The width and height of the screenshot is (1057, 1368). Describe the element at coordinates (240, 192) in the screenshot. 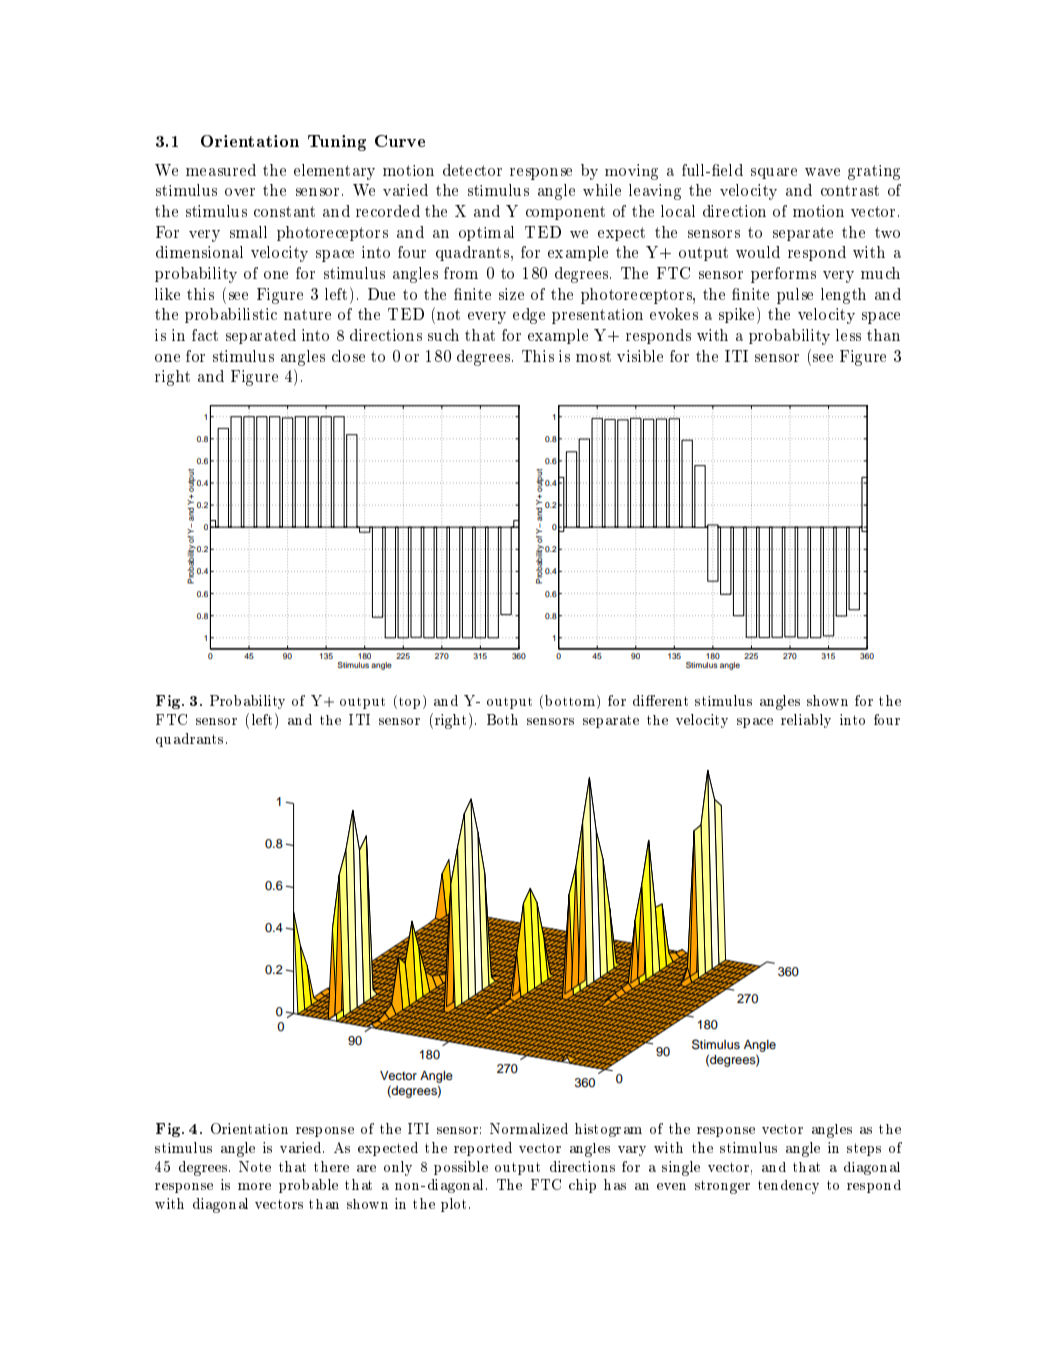

I see `over` at that location.
